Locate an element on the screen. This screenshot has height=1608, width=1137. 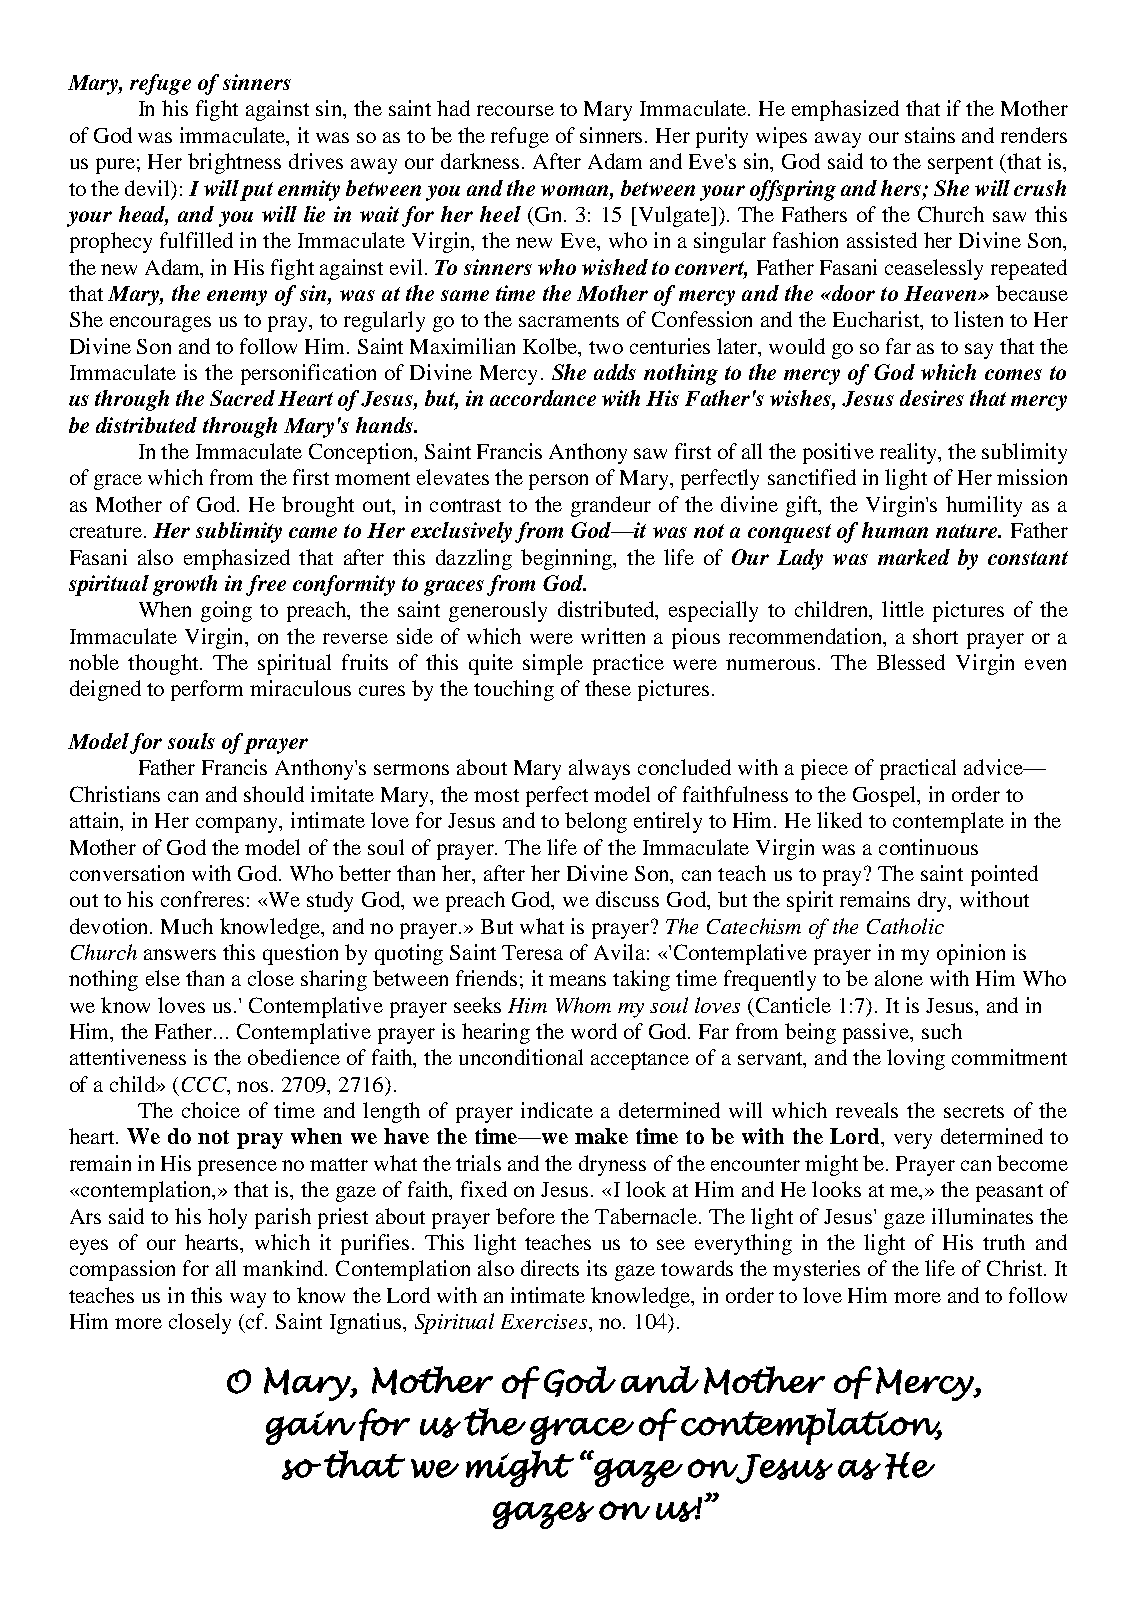
directs is located at coordinates (550, 1268).
